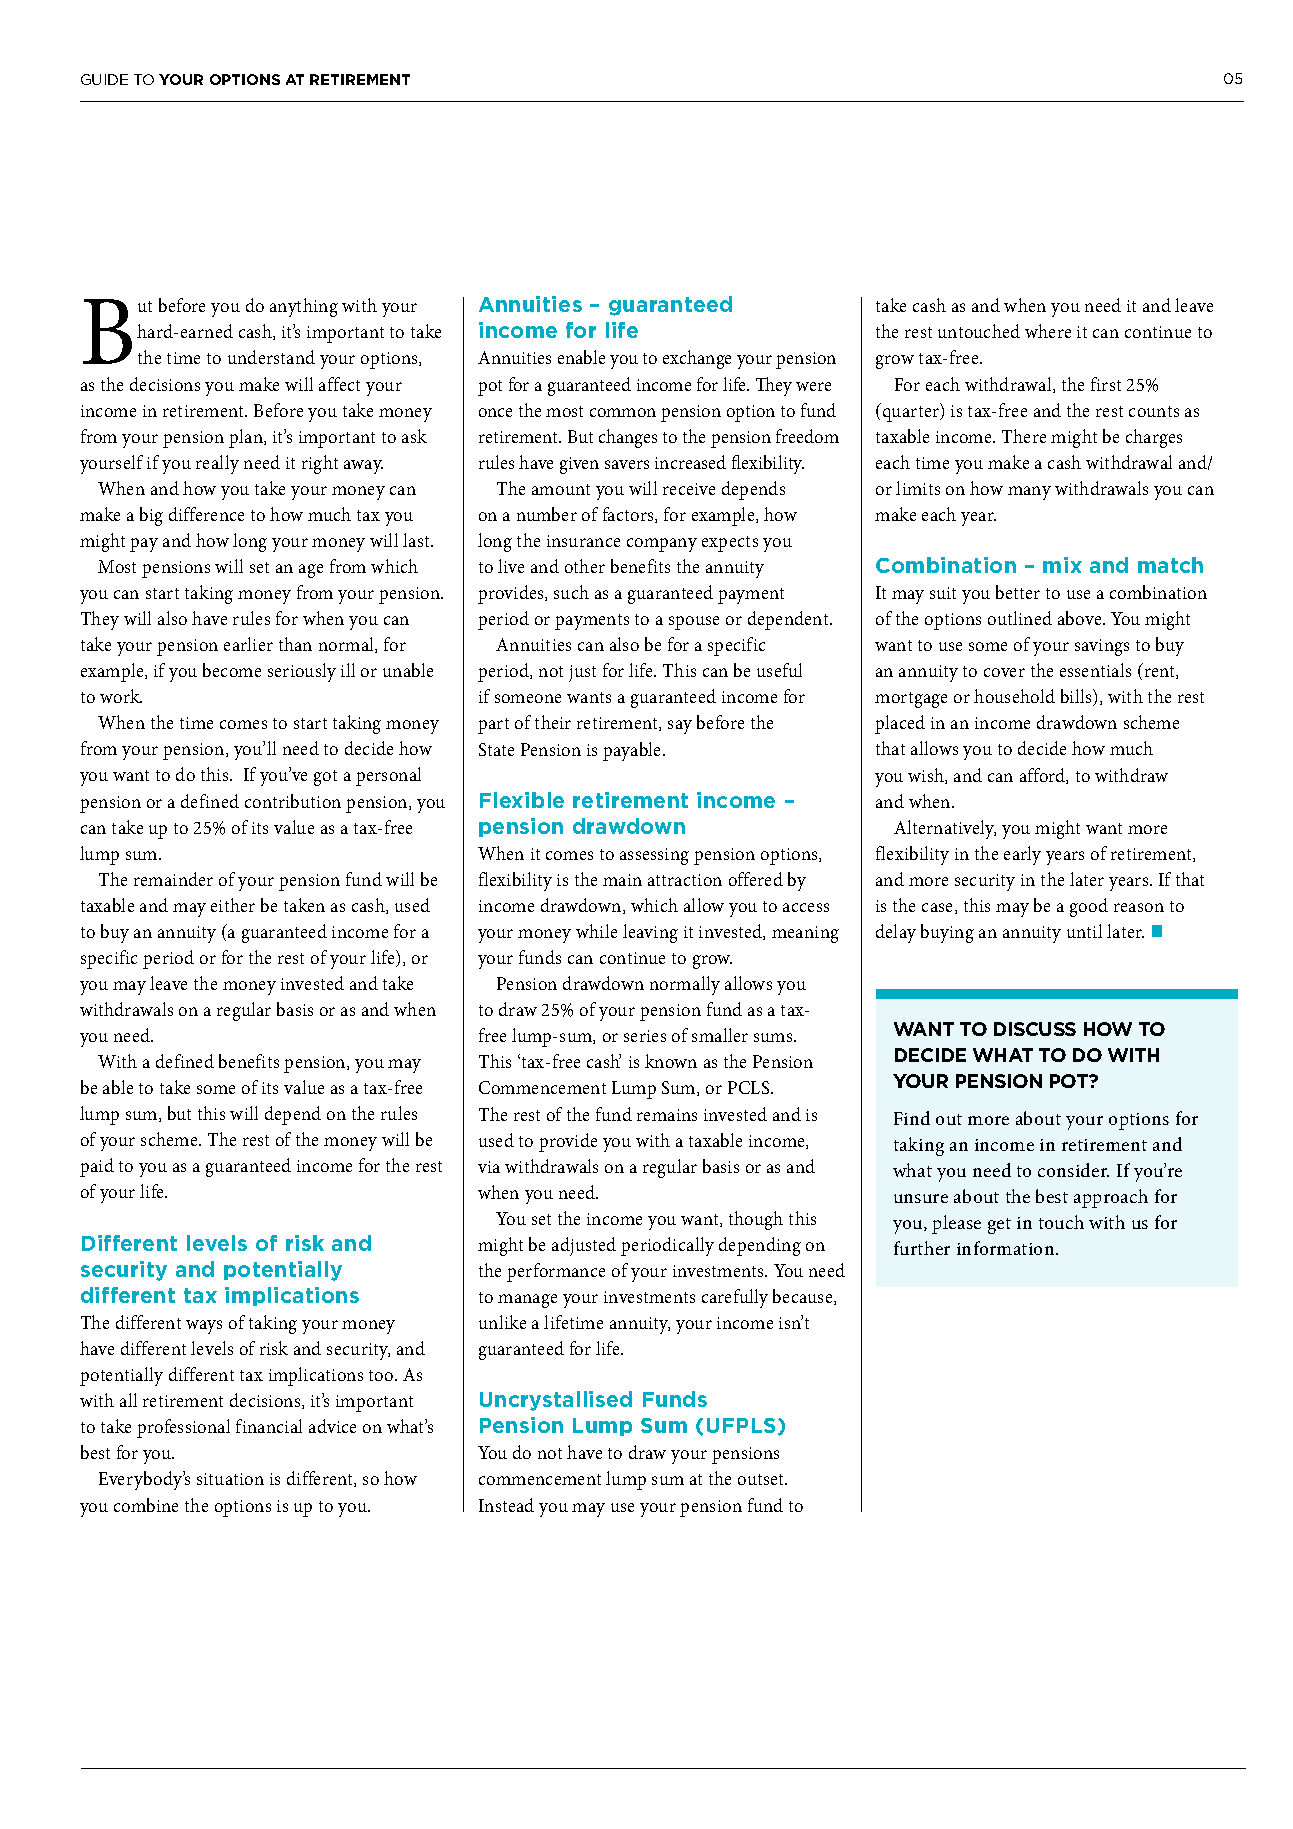 The image size is (1293, 1829). I want to click on exchange, so click(697, 359).
